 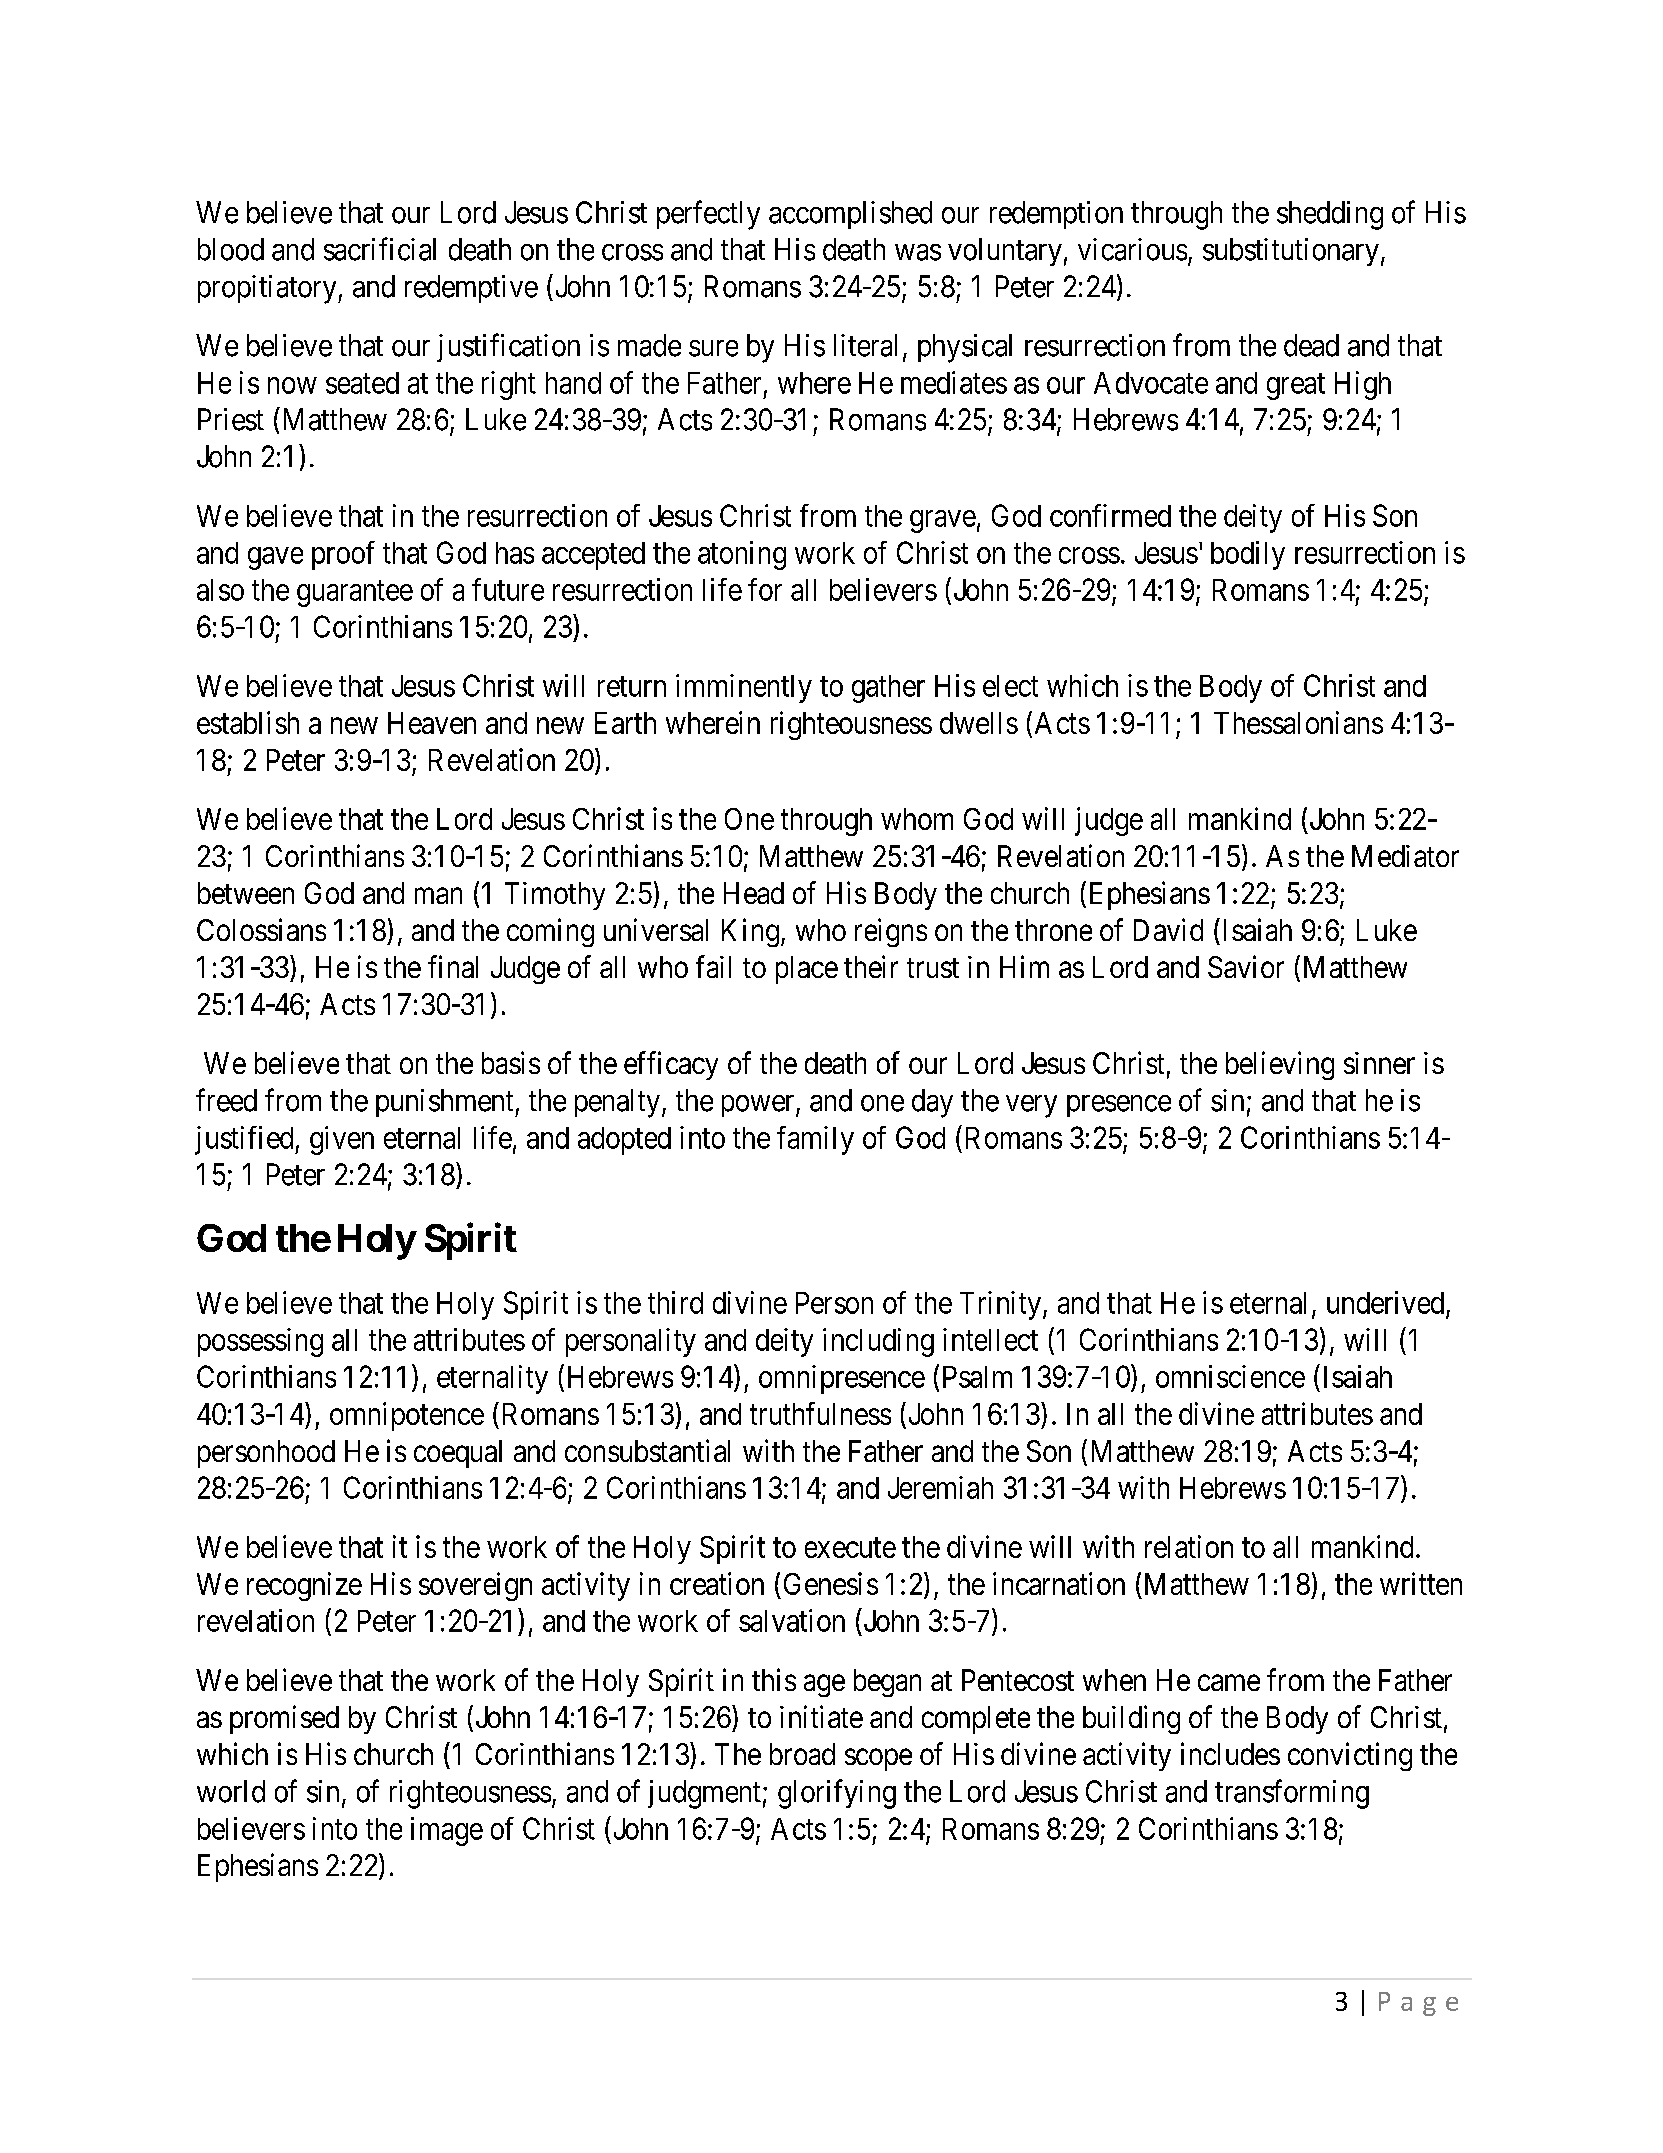 I want to click on given, so click(x=342, y=1140).
